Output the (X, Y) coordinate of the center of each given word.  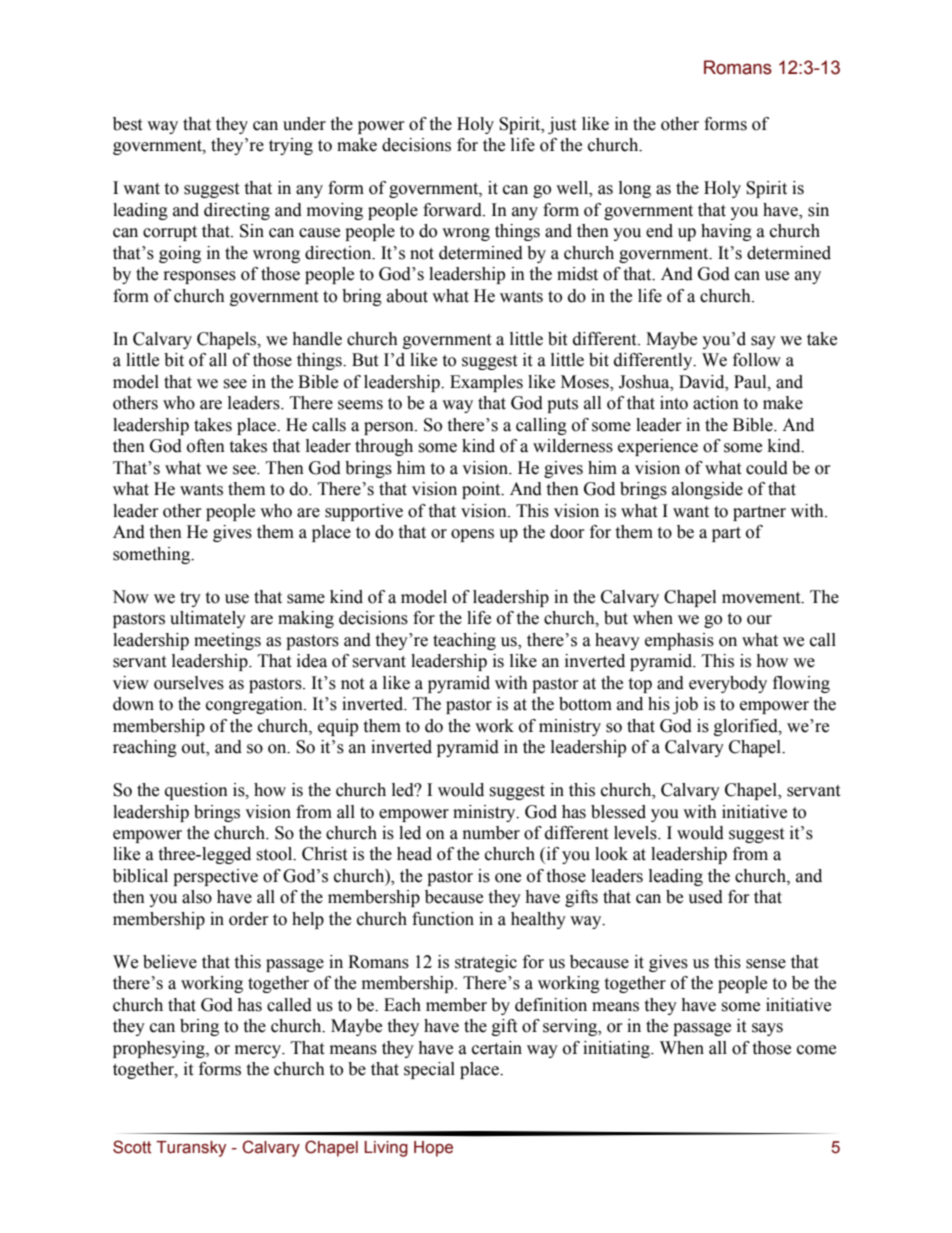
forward (453, 210)
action (716, 403)
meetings (227, 641)
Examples (486, 383)
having (726, 232)
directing (237, 211)
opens (472, 535)
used (705, 897)
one (508, 878)
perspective (215, 877)
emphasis (679, 641)
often (206, 446)
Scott (132, 1147)
